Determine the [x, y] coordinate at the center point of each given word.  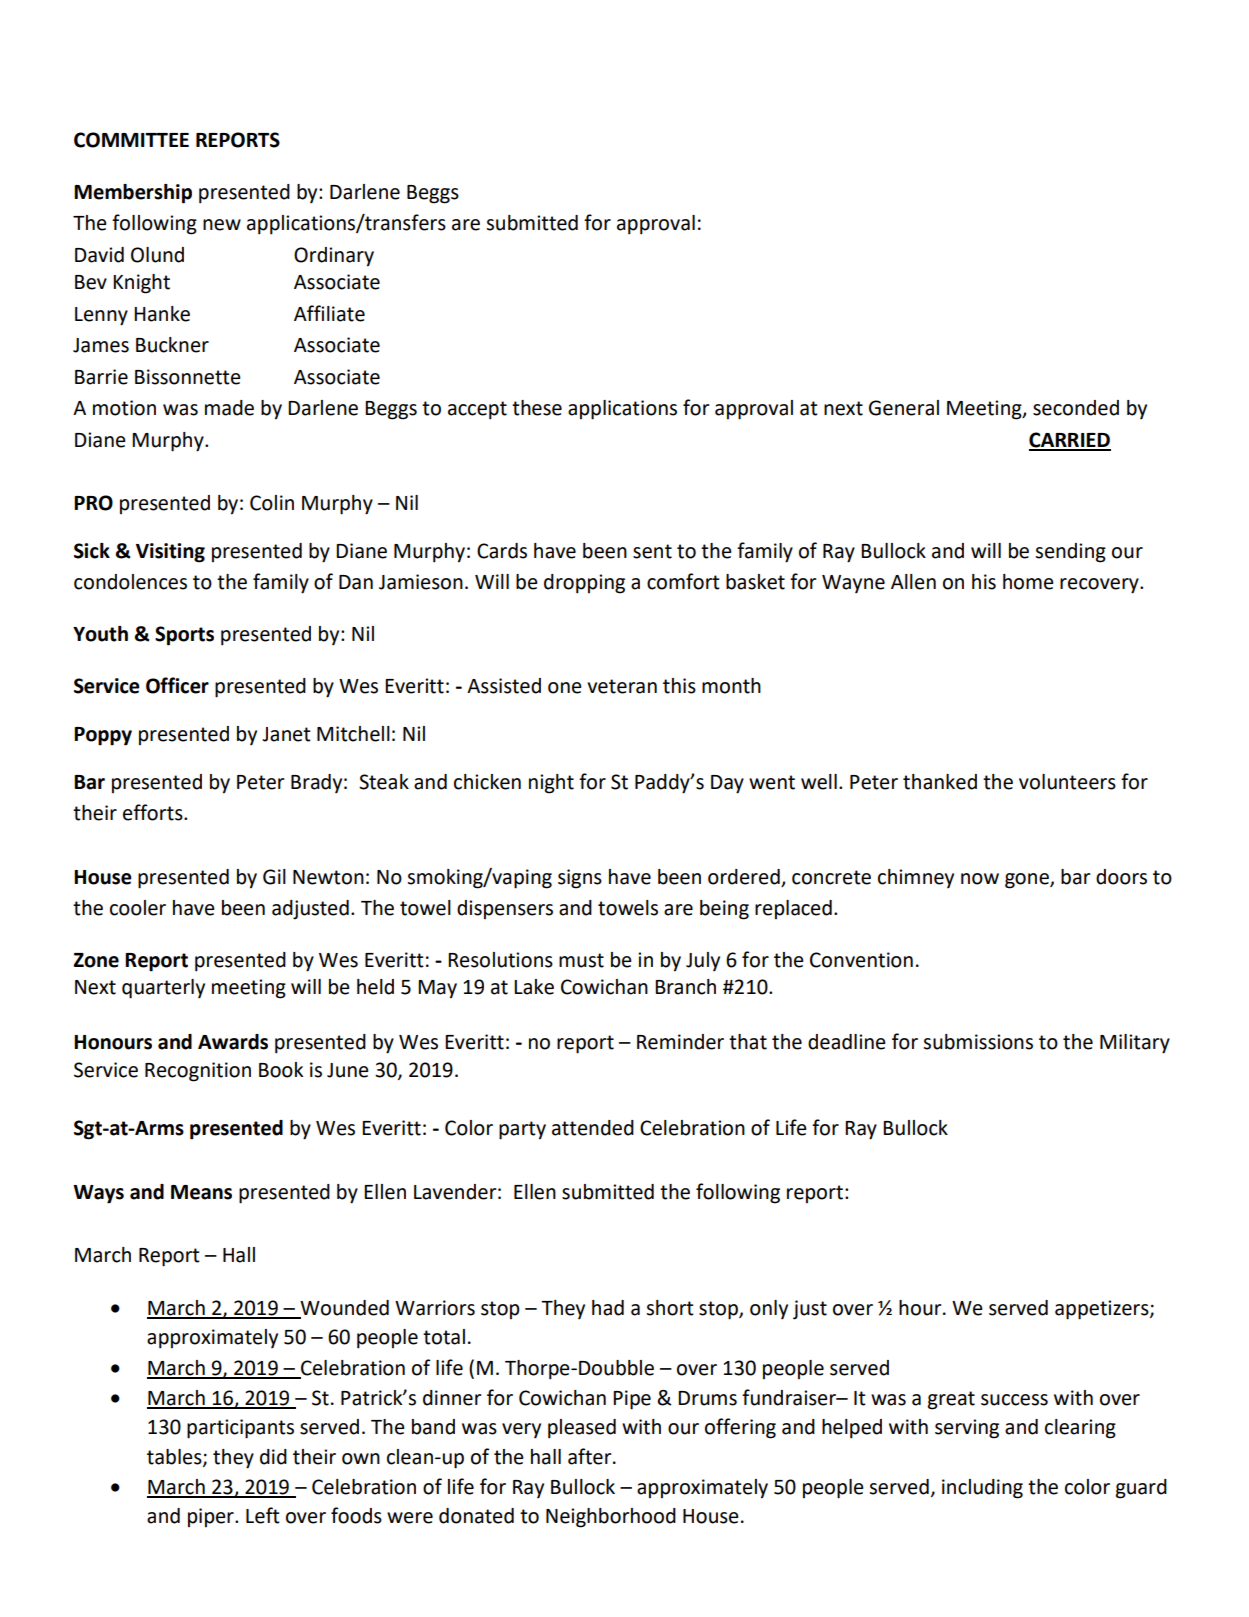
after [591, 1456]
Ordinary [334, 257]
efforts [154, 812]
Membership [133, 194]
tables [175, 1457]
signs [580, 879]
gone [1028, 881]
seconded [1076, 408]
